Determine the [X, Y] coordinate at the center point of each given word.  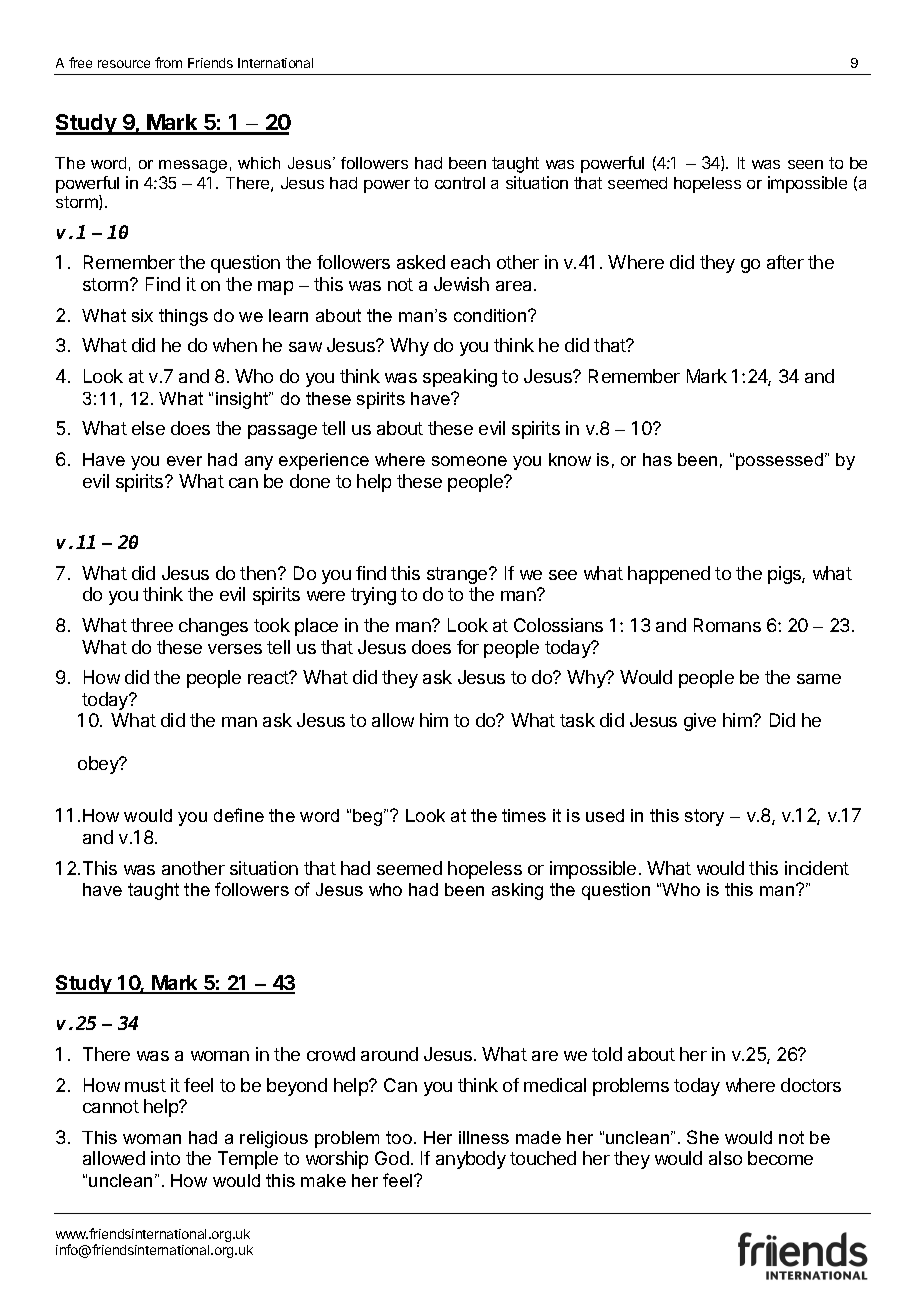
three [152, 625]
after [785, 262]
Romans [727, 625]
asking [517, 891]
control [460, 183]
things [183, 317]
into [165, 1158]
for [468, 647]
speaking [460, 378]
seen [805, 164]
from [168, 62]
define [239, 815]
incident [817, 868]
